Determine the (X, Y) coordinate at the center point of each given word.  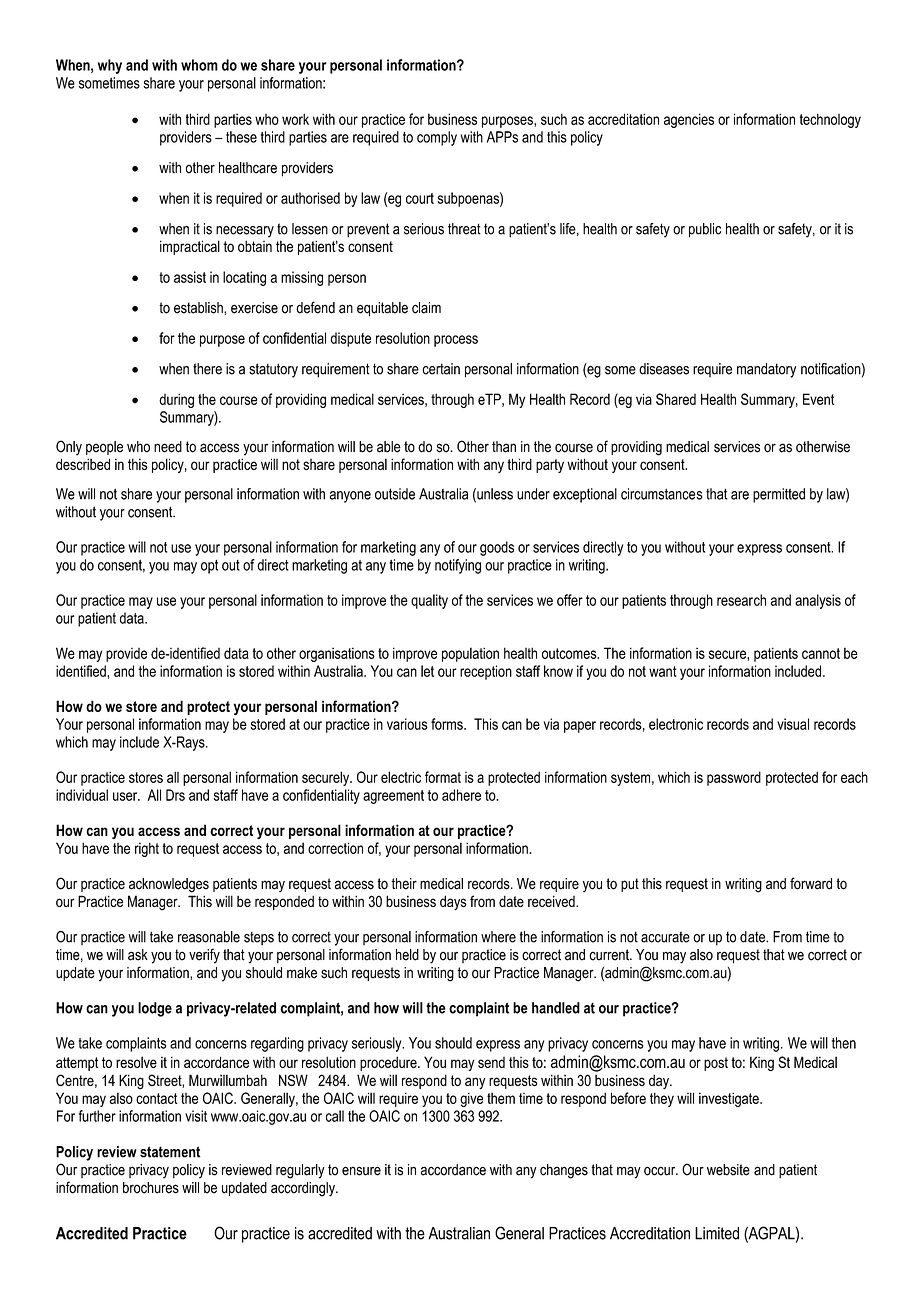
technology (830, 120)
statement (170, 1152)
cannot (821, 653)
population (470, 654)
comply (437, 138)
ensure (361, 1171)
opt (209, 567)
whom (199, 65)
